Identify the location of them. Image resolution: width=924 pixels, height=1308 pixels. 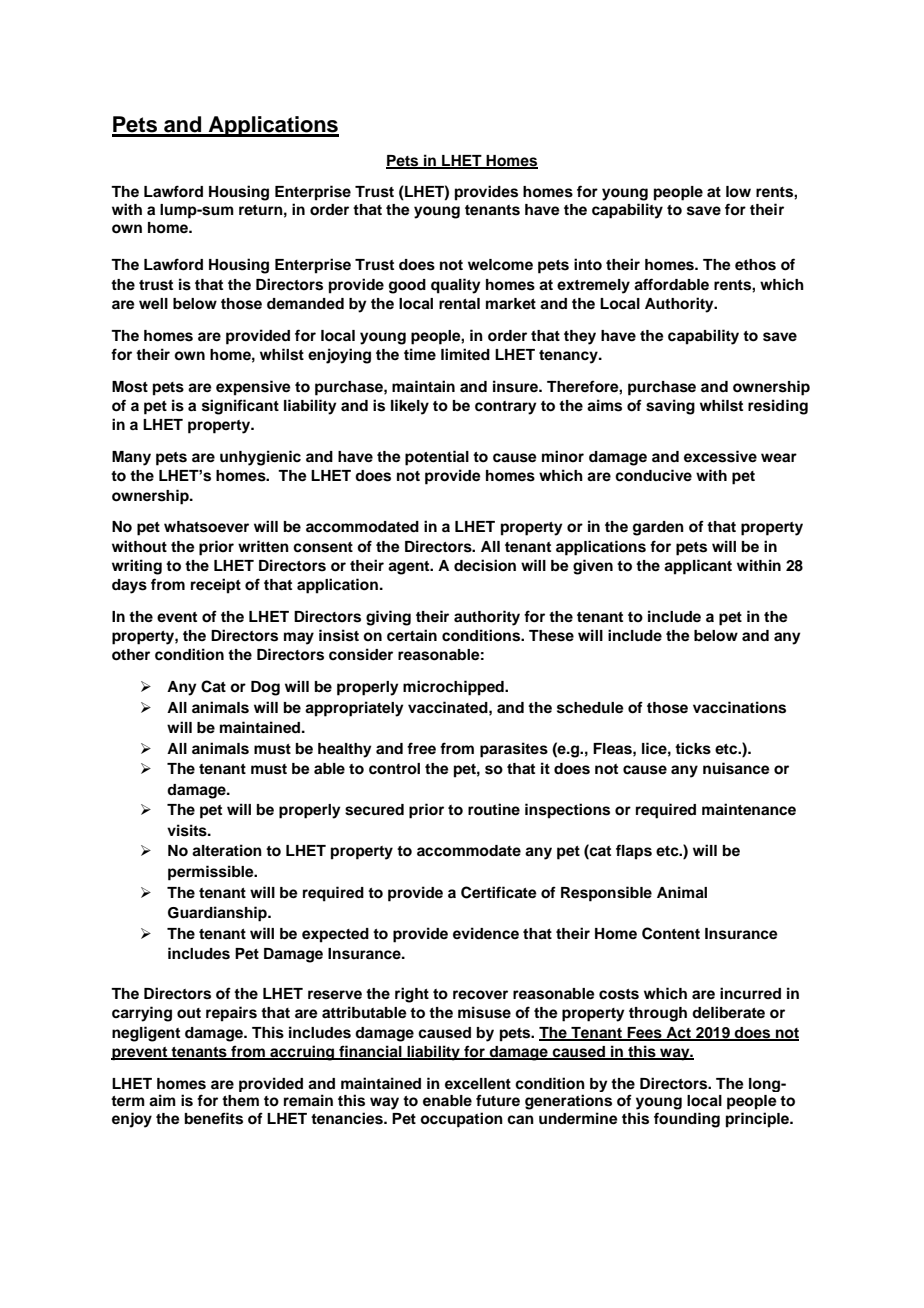
(240, 1100).
